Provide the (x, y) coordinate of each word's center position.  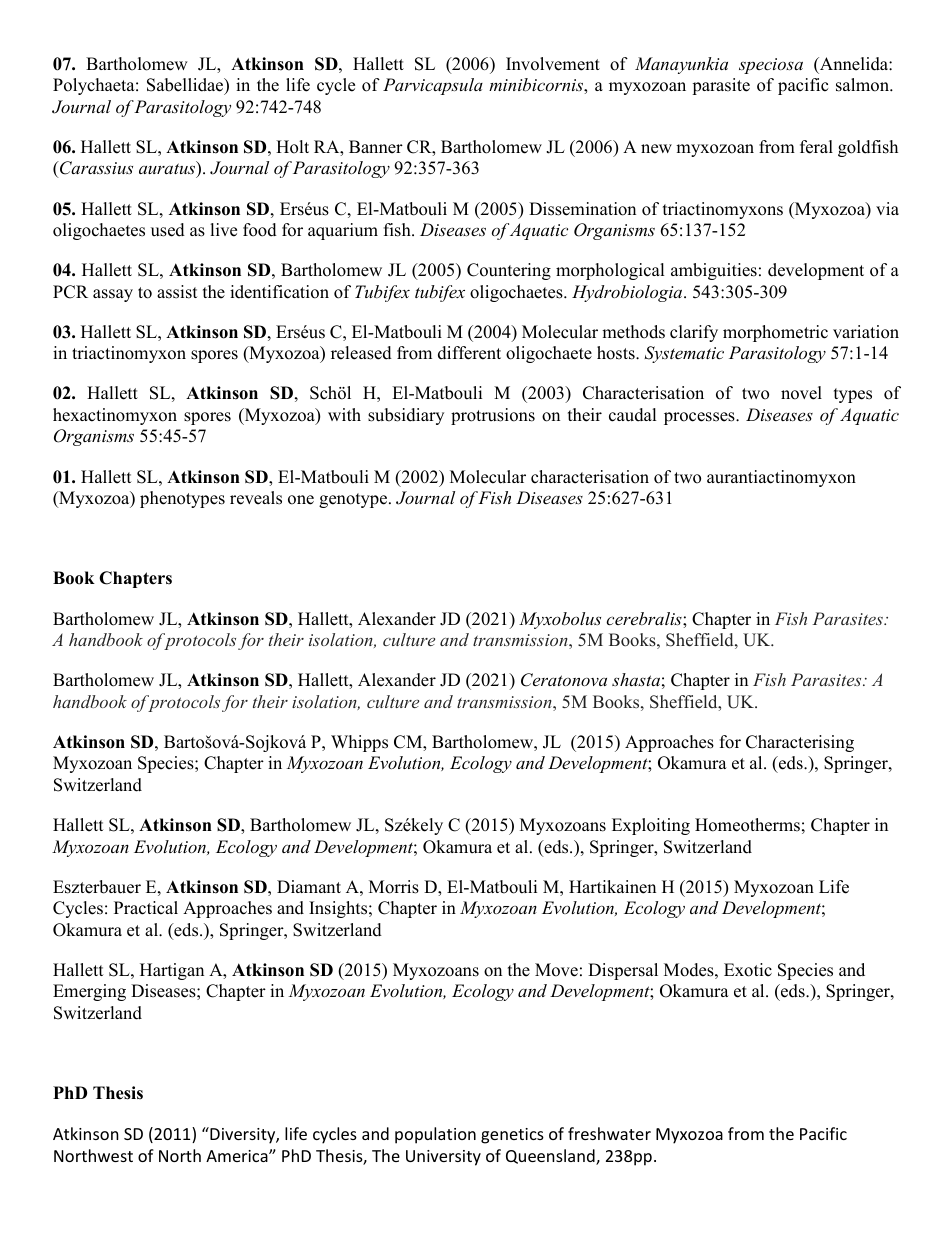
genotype (354, 500)
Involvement (553, 64)
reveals (256, 498)
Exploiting (651, 826)
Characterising (800, 743)
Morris (394, 887)
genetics (512, 1136)
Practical (146, 908)
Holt (292, 147)
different (469, 353)
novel (801, 393)
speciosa (771, 66)
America (238, 1156)
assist (177, 292)
